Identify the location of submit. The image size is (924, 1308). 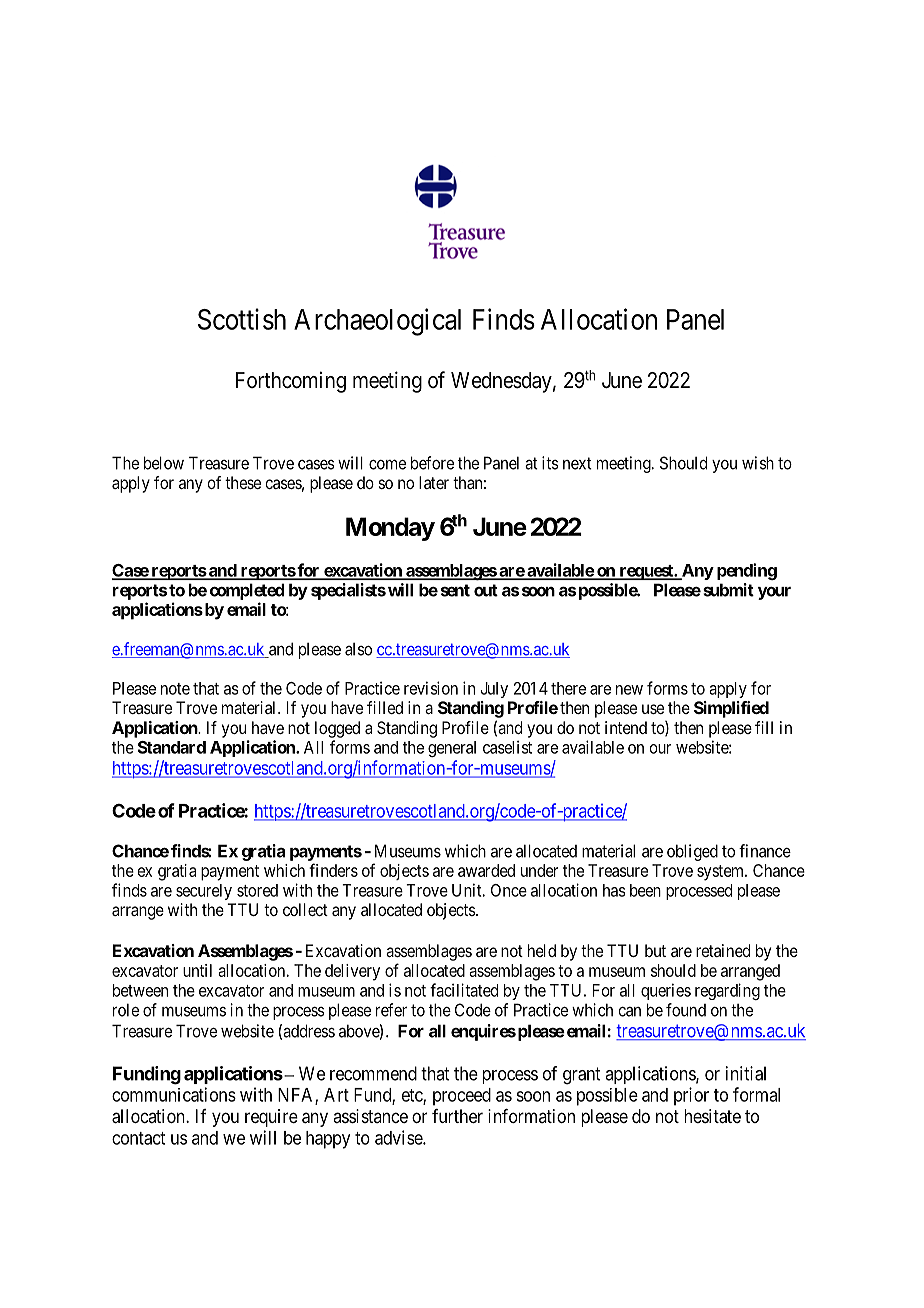
(728, 590).
